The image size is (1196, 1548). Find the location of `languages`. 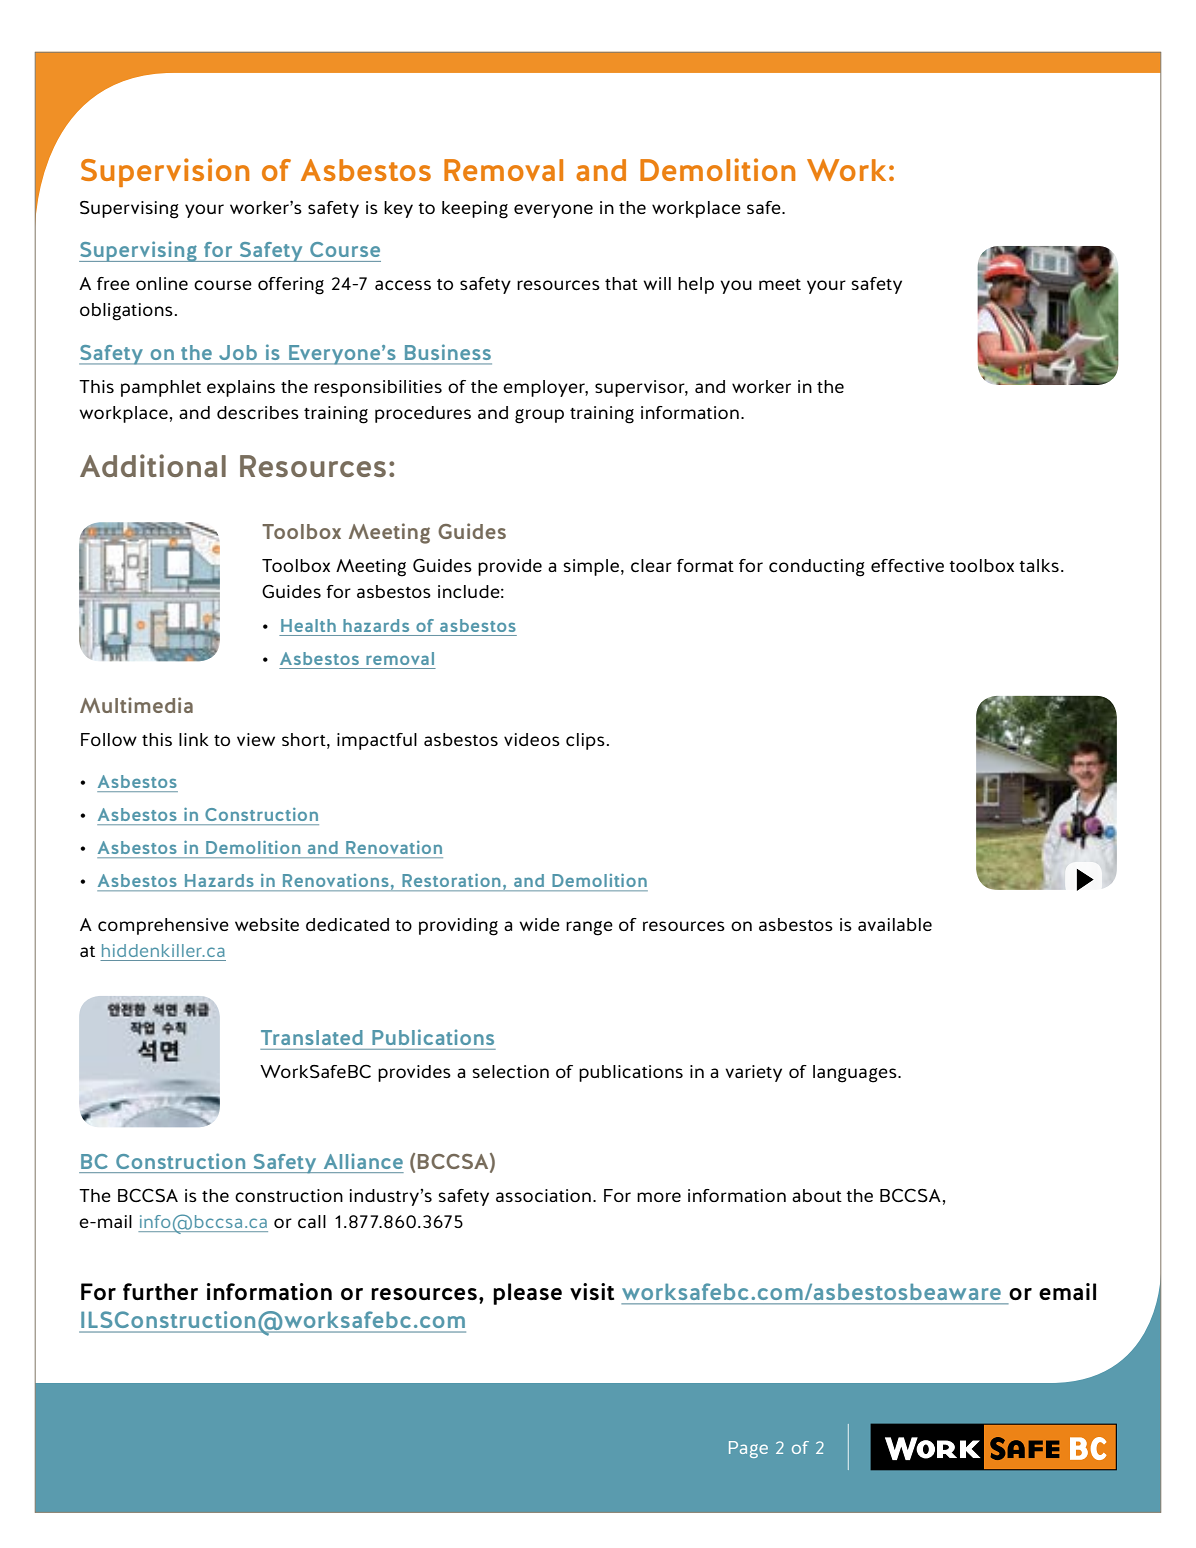

languages is located at coordinates (856, 1074).
